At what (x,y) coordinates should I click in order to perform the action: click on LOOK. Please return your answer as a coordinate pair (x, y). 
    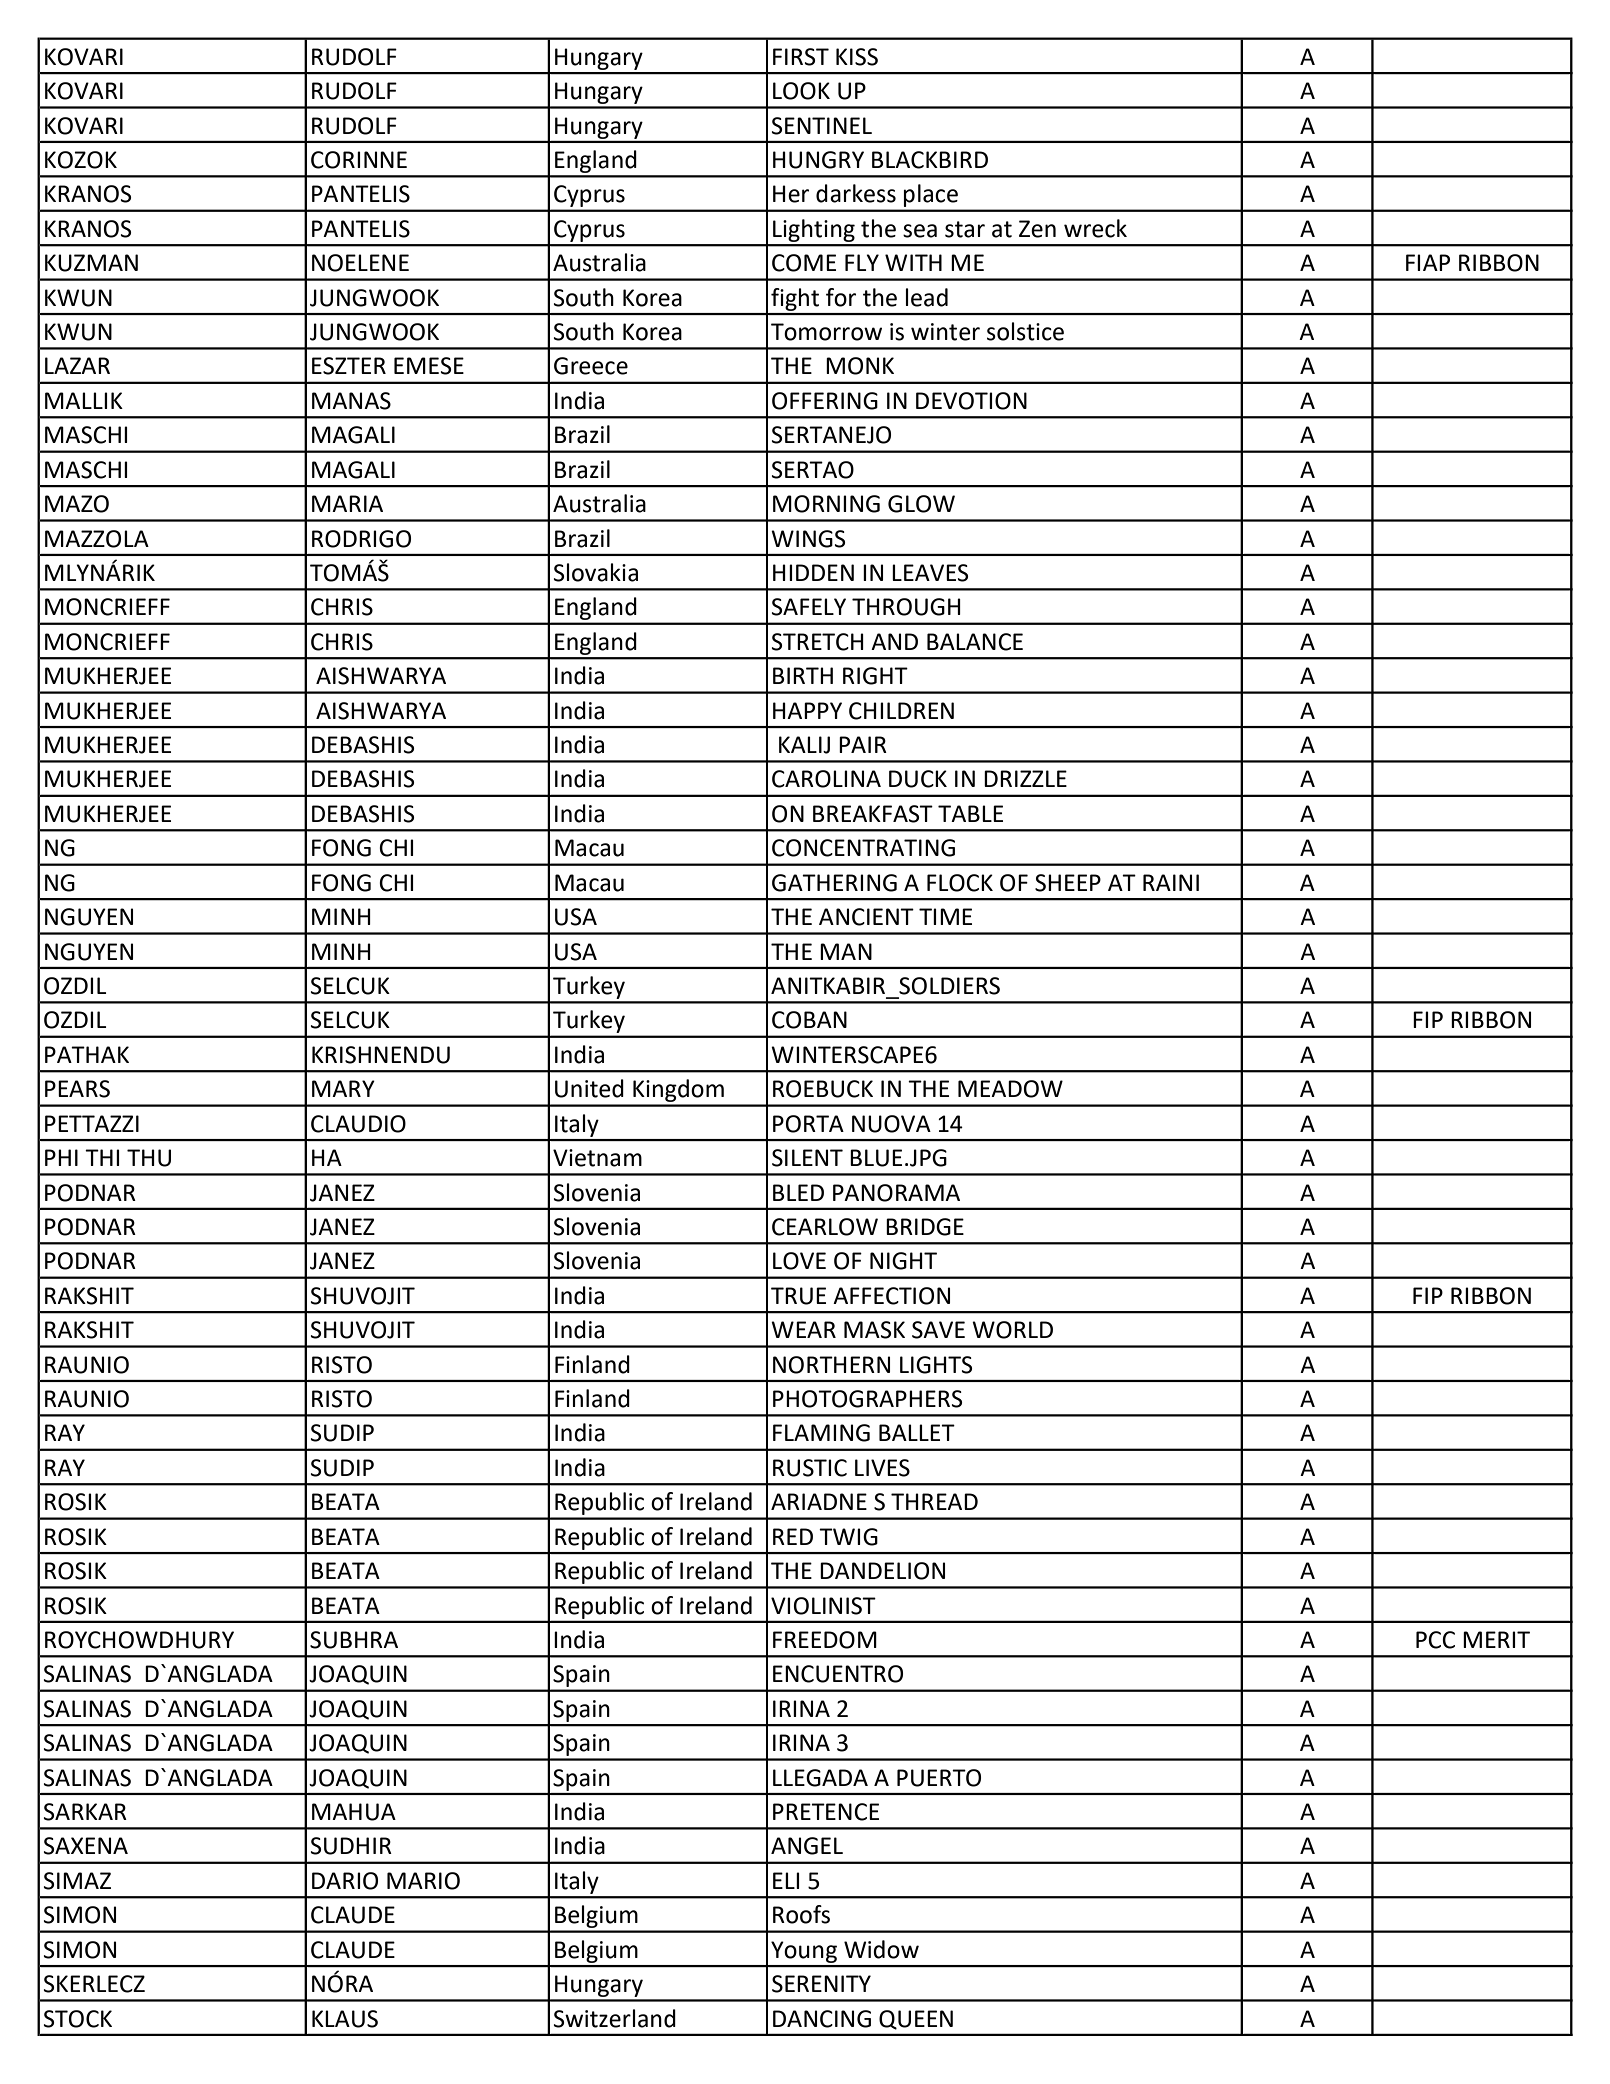
    Looking at the image, I should click on (801, 91).
